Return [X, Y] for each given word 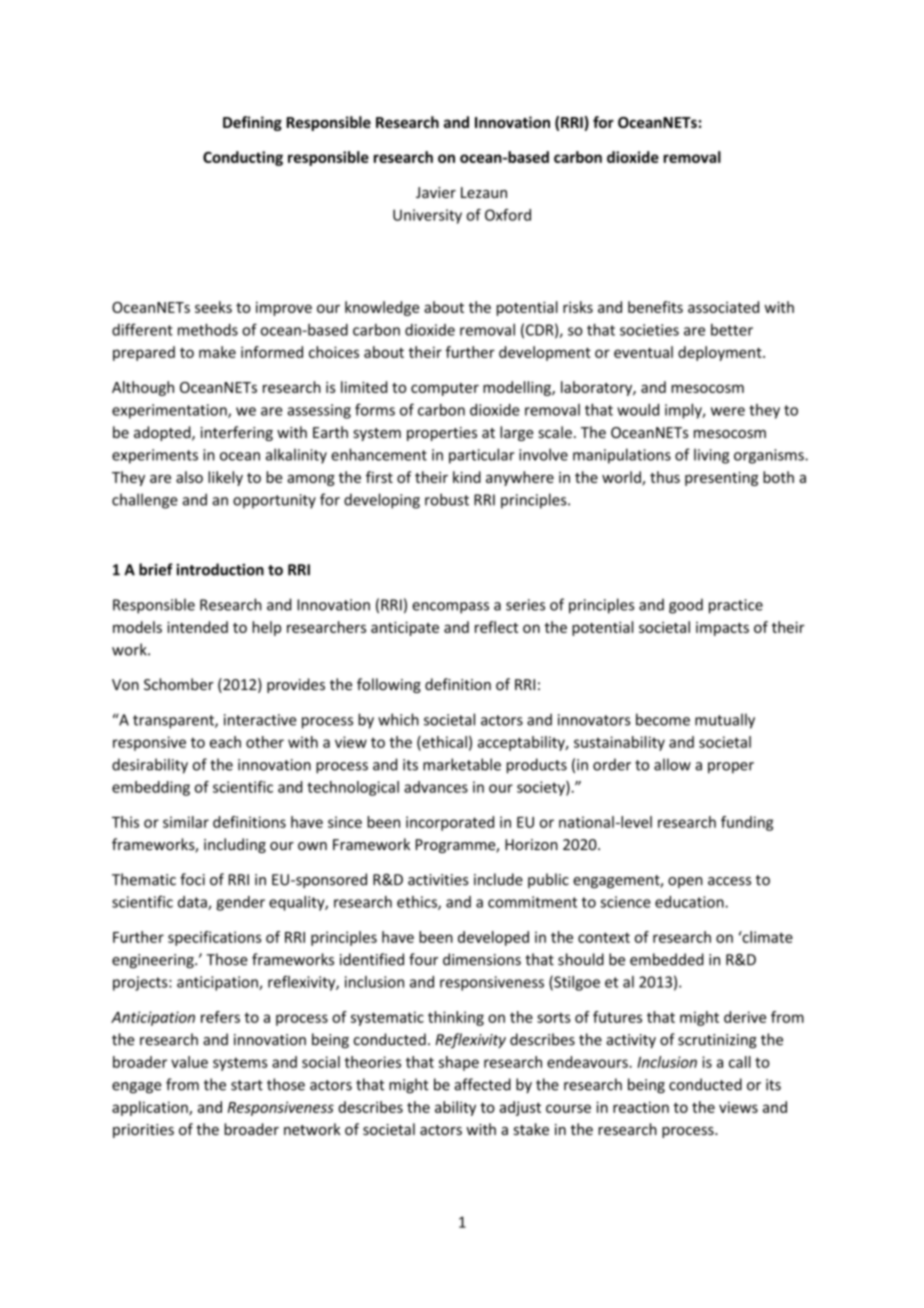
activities [438, 880]
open [685, 882]
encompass [450, 608]
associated [723, 307]
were [728, 411]
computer [445, 389]
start [247, 1085]
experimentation [170, 411]
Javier [436, 192]
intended [197, 627]
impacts [722, 629]
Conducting [243, 158]
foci [192, 879]
